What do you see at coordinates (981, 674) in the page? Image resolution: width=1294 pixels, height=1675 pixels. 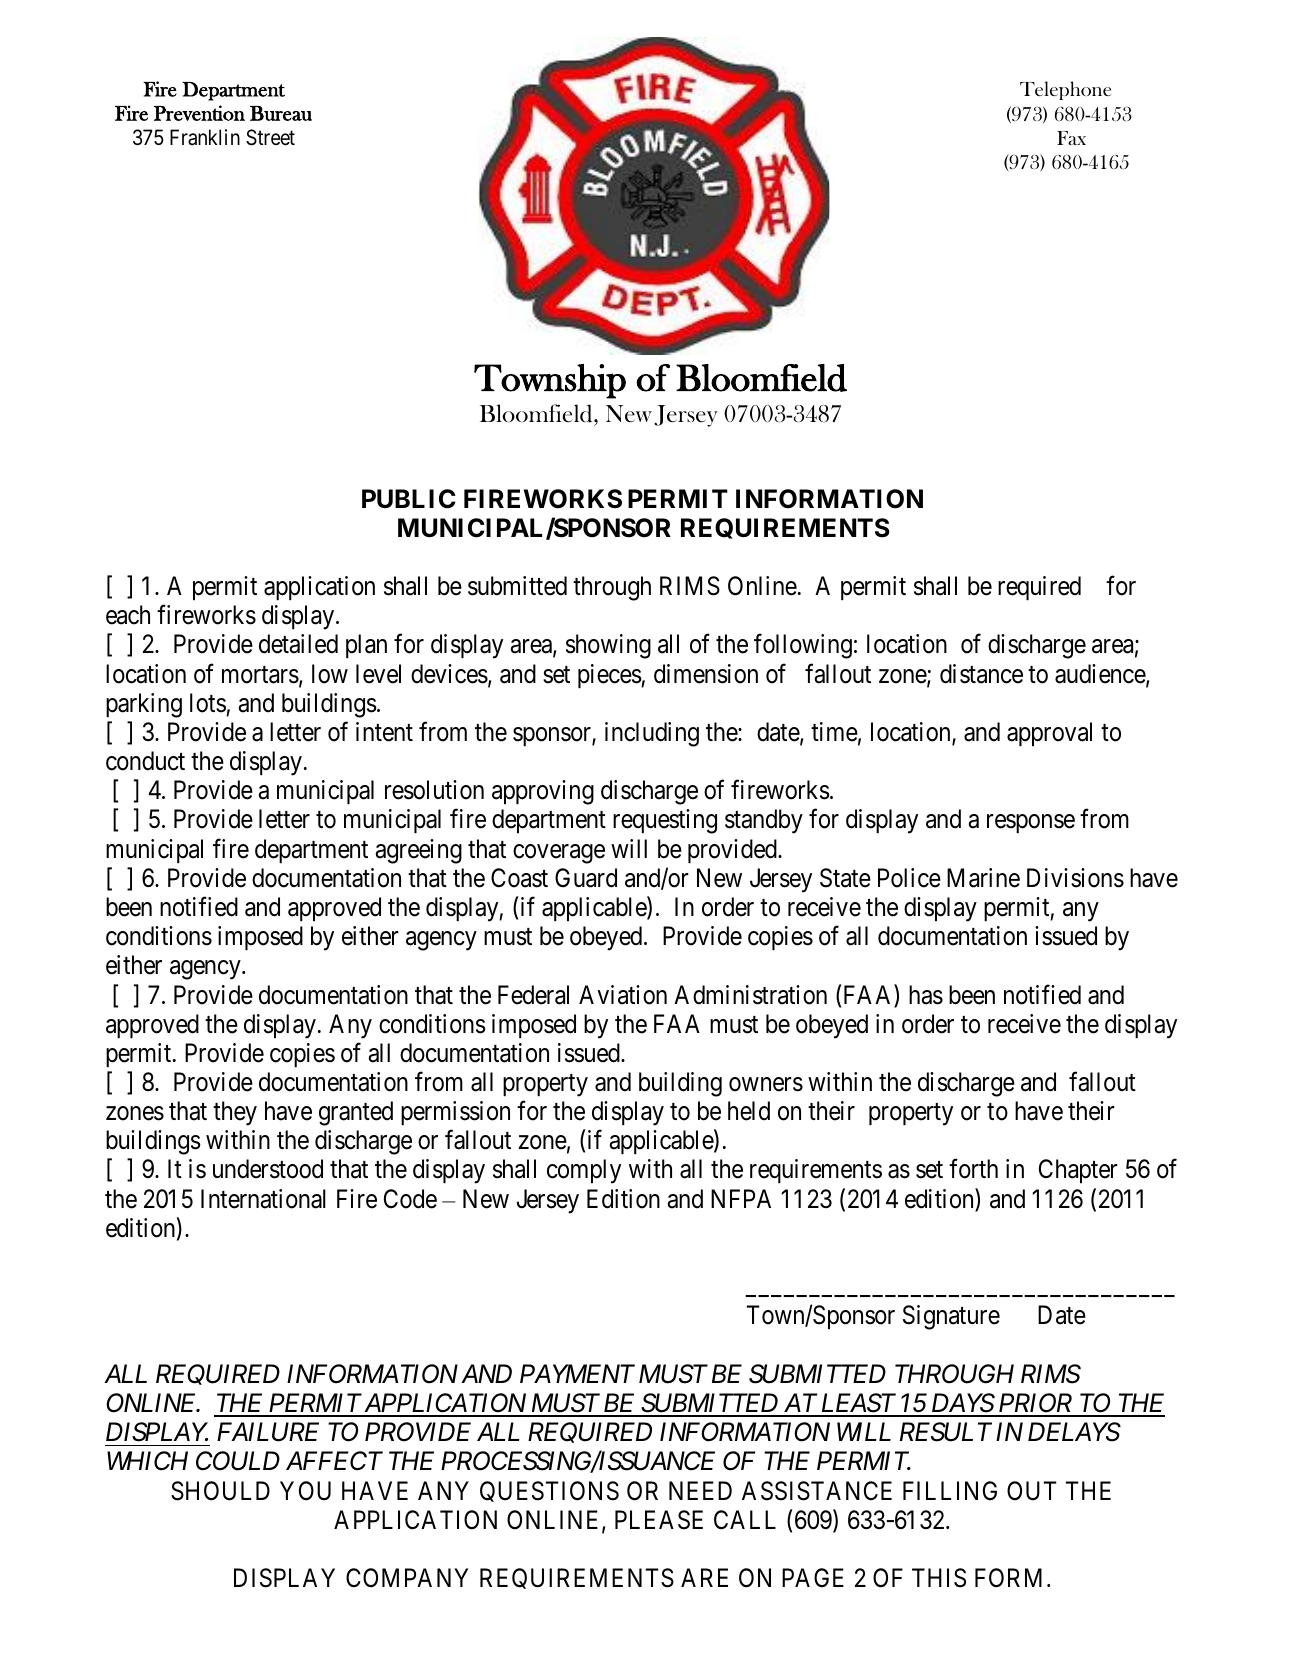 I see `distance` at bounding box center [981, 674].
